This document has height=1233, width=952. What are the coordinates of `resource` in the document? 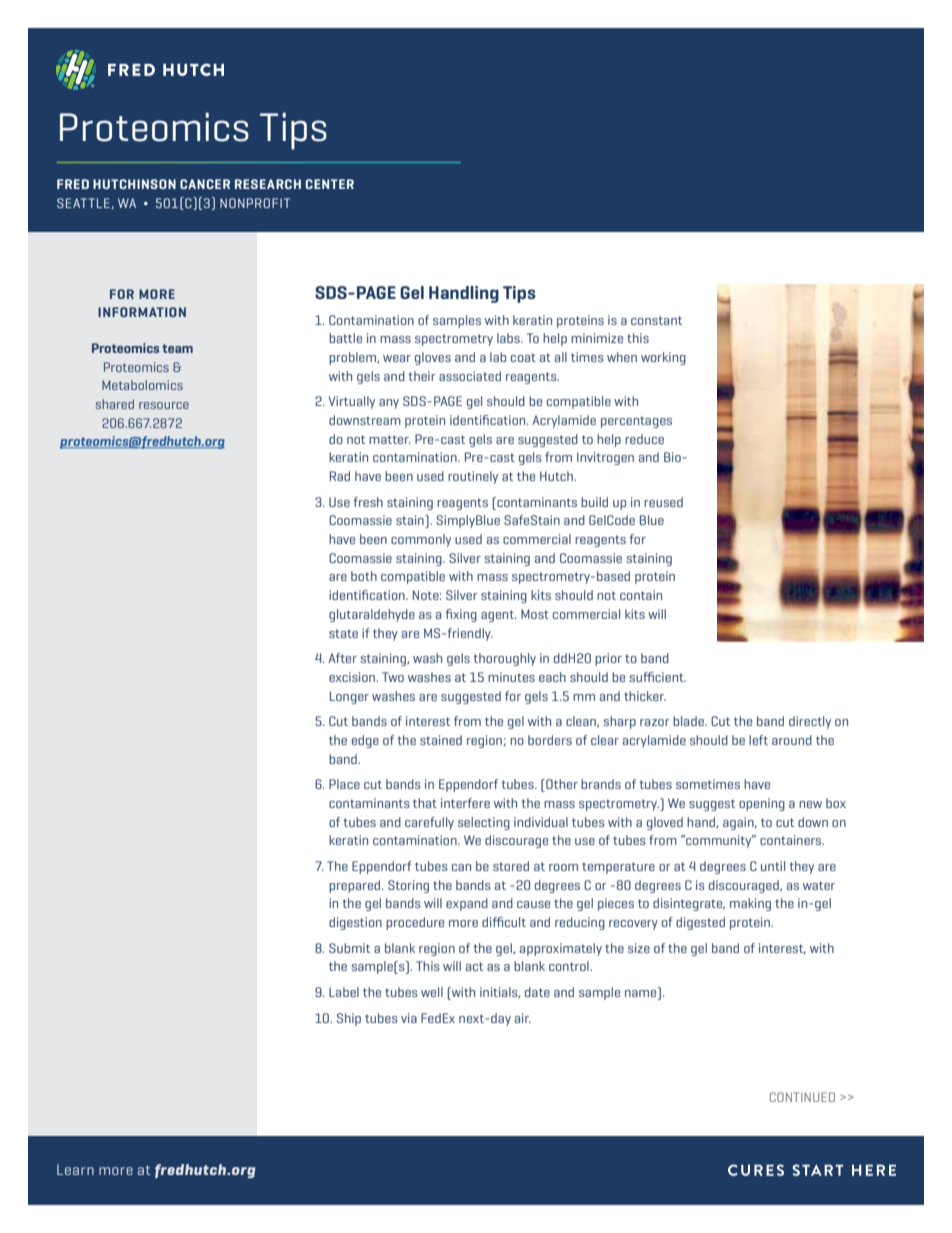 It's located at (164, 405).
